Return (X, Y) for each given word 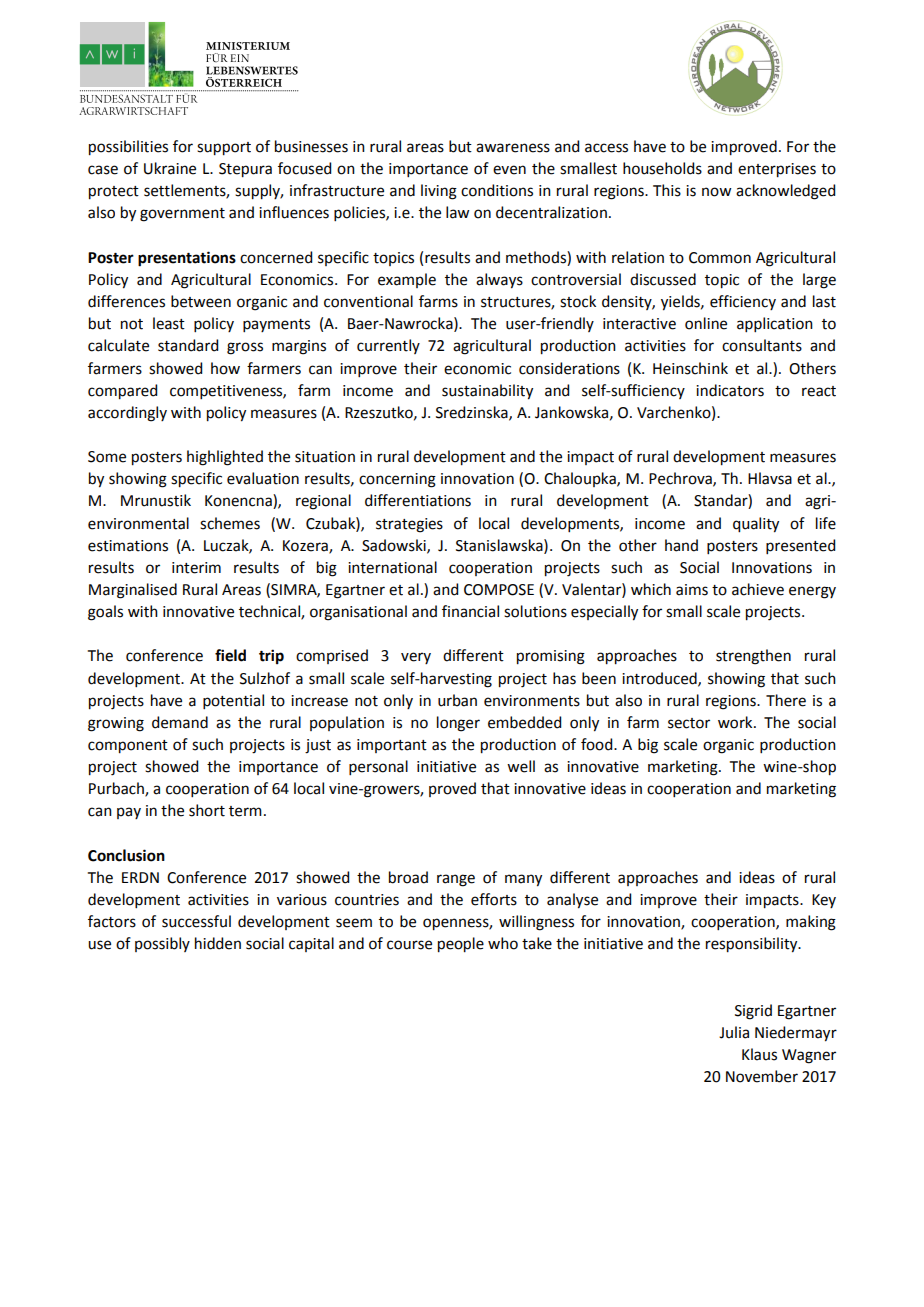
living (439, 192)
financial (470, 611)
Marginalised (133, 591)
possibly (162, 944)
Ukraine (170, 168)
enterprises (777, 170)
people (461, 945)
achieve (758, 589)
